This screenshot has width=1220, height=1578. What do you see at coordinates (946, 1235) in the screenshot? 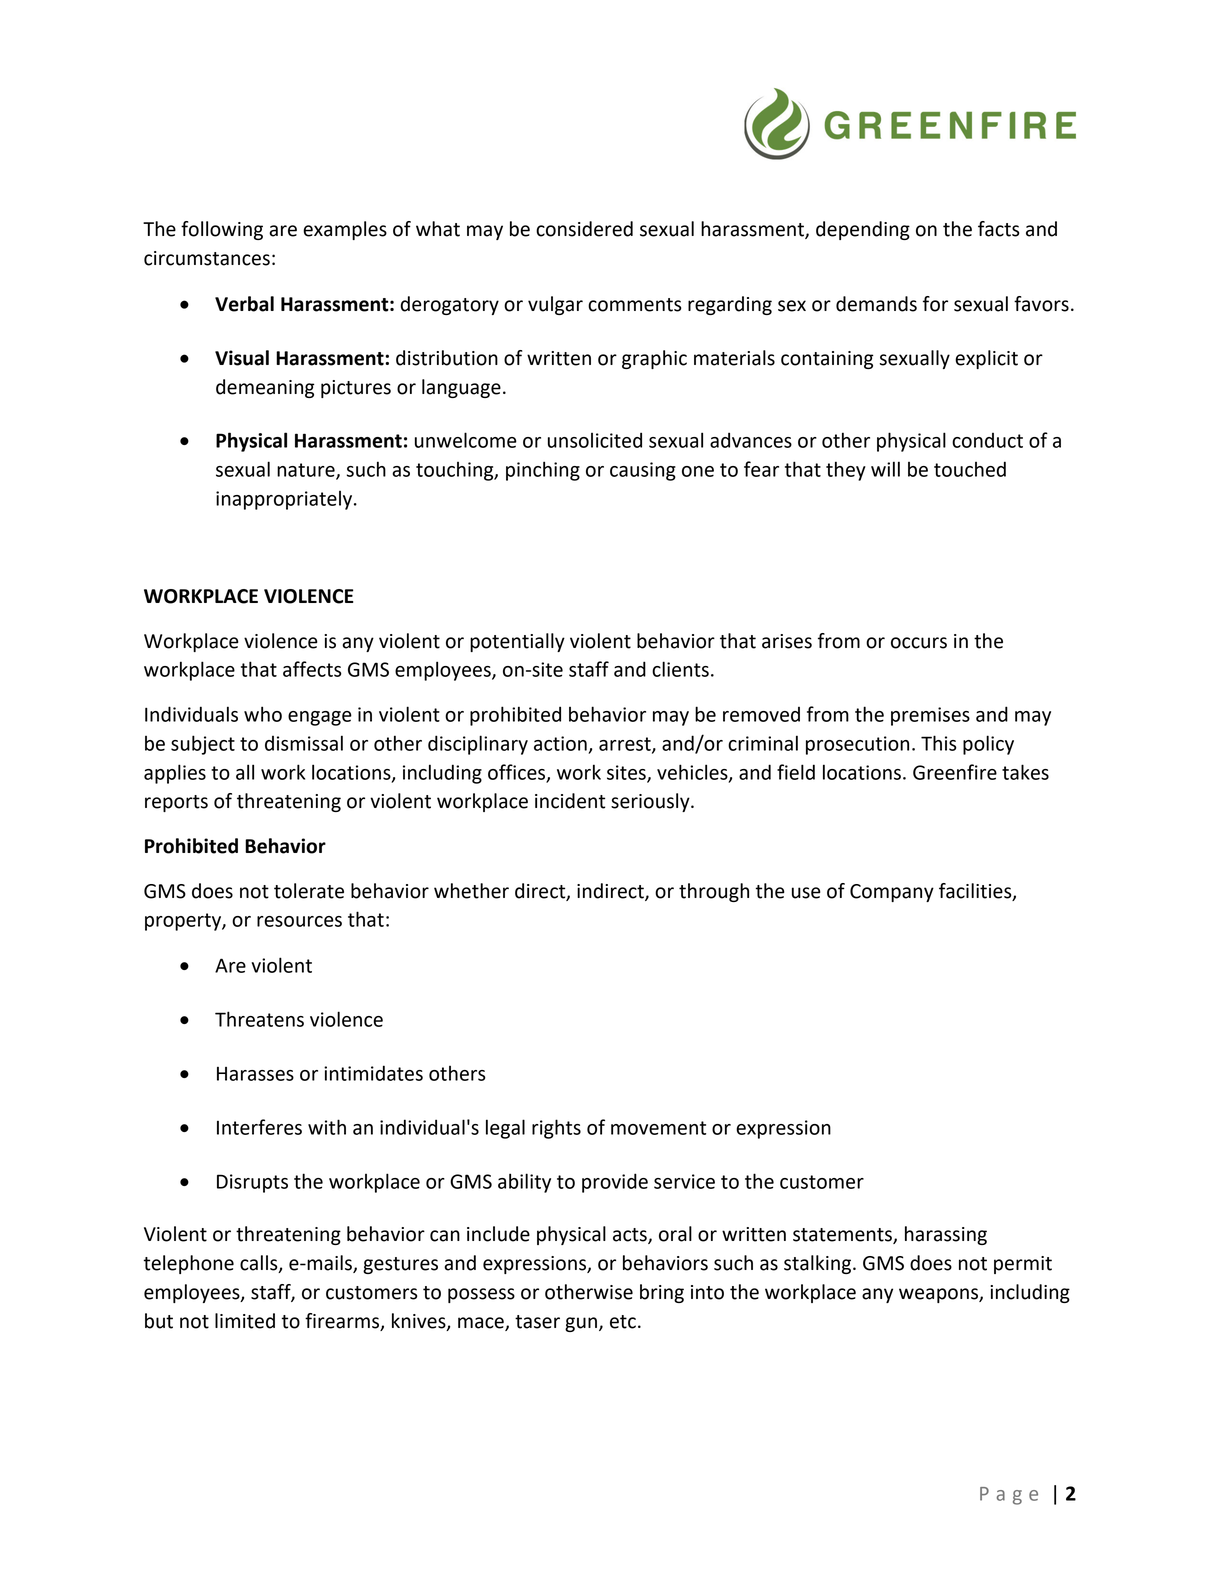
I see `harassing` at bounding box center [946, 1235].
